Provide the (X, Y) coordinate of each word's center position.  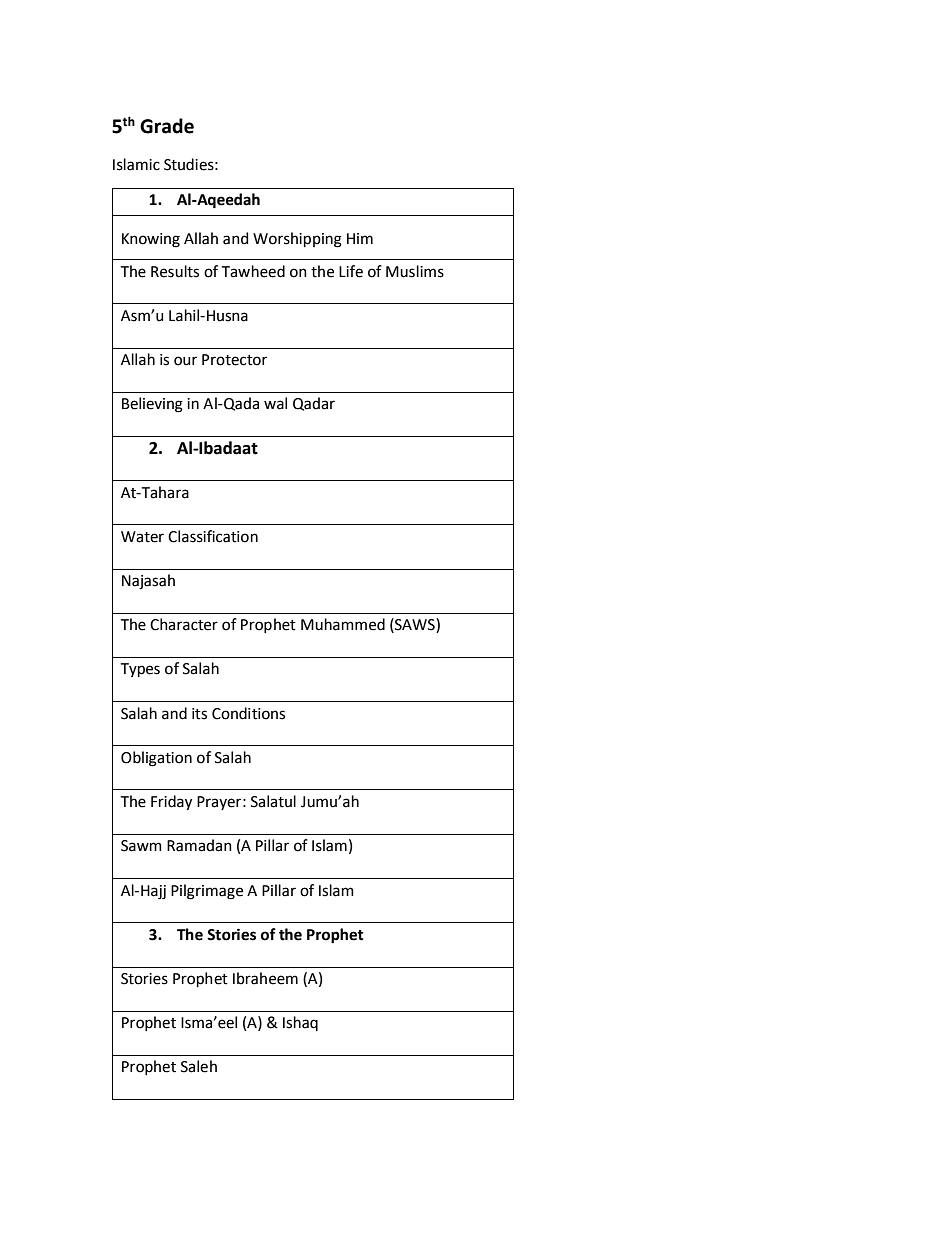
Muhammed (343, 624)
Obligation (156, 759)
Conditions (248, 713)
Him (360, 238)
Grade (167, 126)
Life (351, 271)
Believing (152, 405)
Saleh (199, 1066)
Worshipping (297, 240)
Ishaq (300, 1023)
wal (275, 403)
